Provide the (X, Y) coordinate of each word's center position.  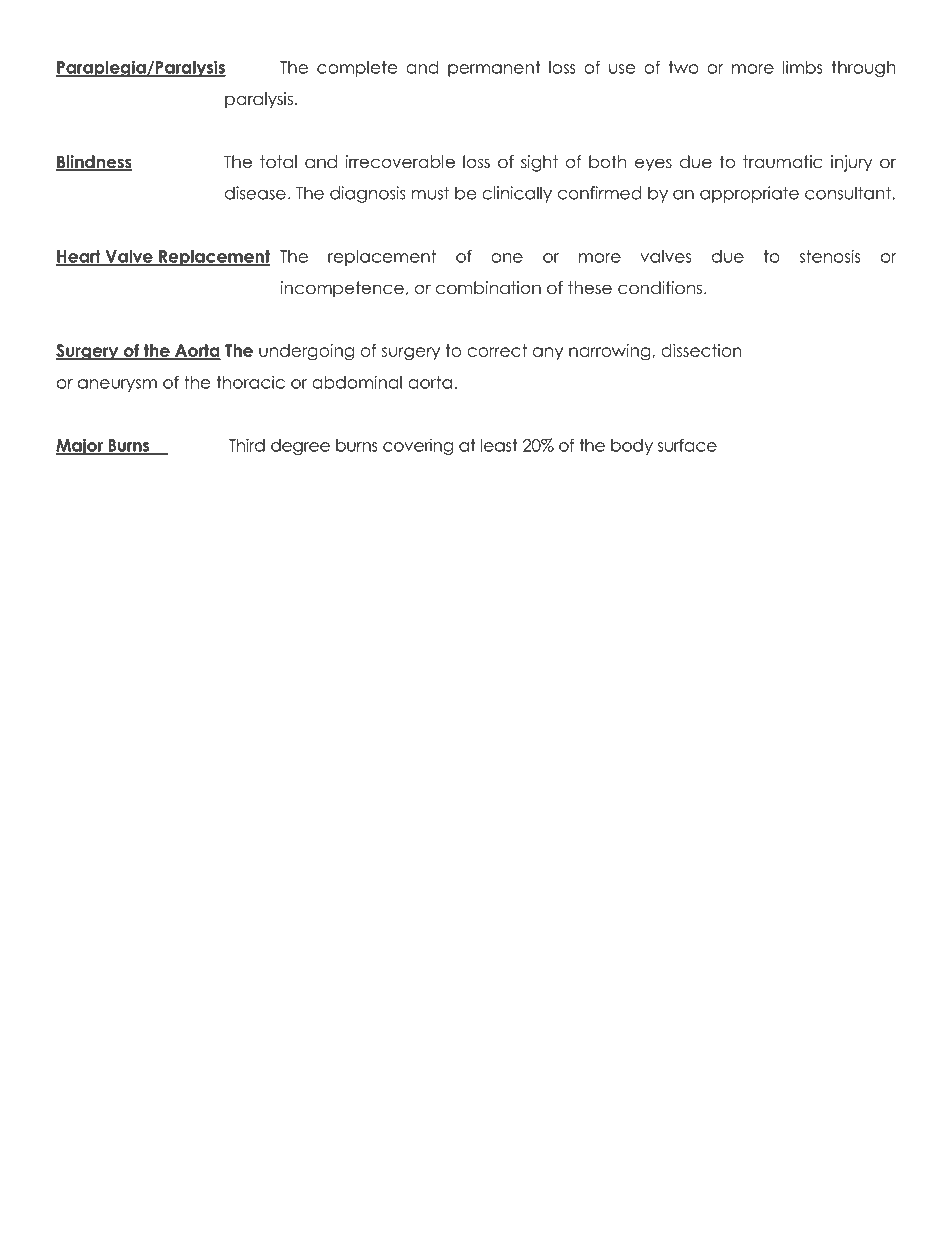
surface (687, 445)
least (499, 445)
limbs (803, 67)
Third (247, 445)
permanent (494, 69)
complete (357, 69)
